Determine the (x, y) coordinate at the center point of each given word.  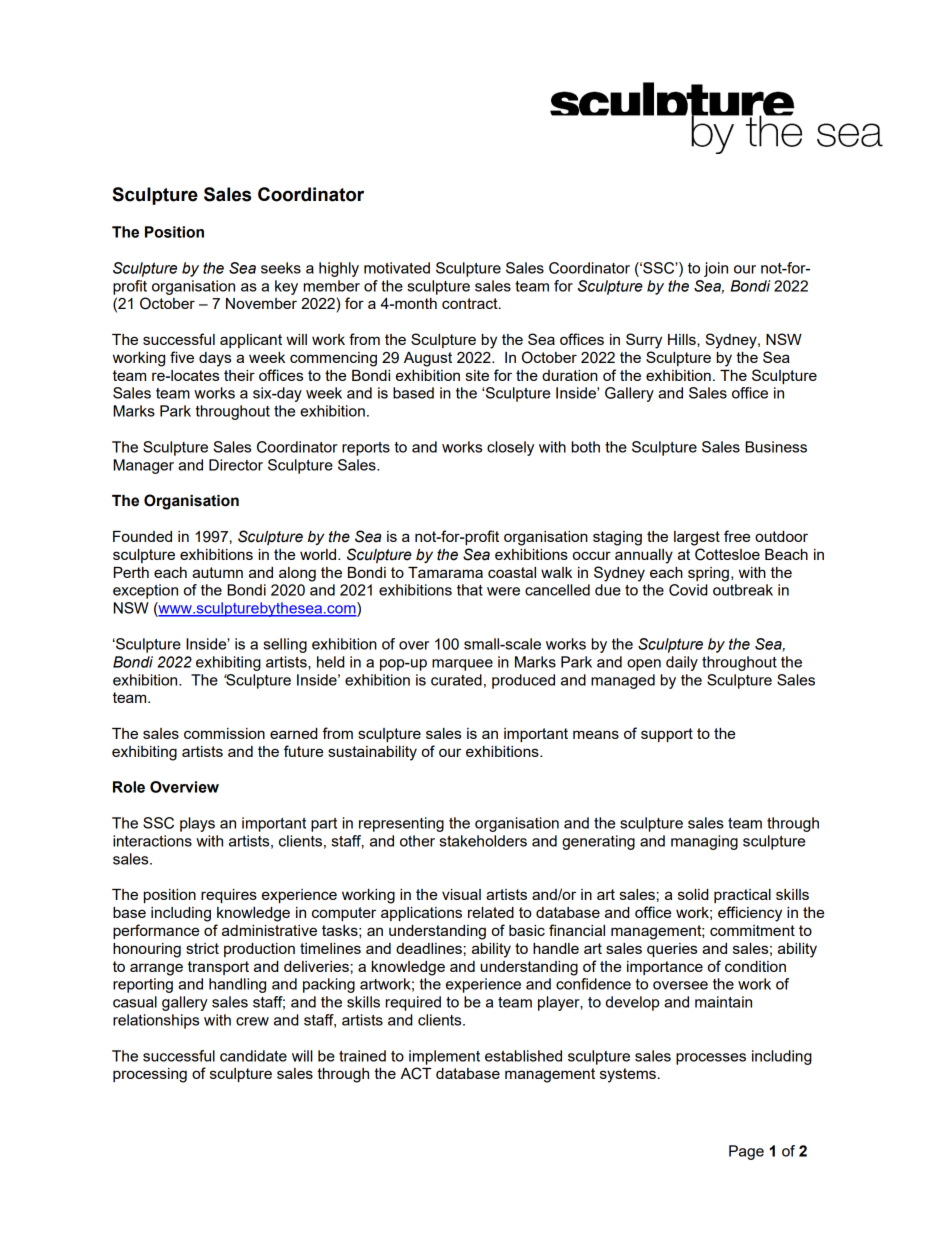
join (716, 269)
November (261, 303)
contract (471, 303)
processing (150, 1075)
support (667, 735)
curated (456, 680)
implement (444, 1057)
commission (224, 733)
